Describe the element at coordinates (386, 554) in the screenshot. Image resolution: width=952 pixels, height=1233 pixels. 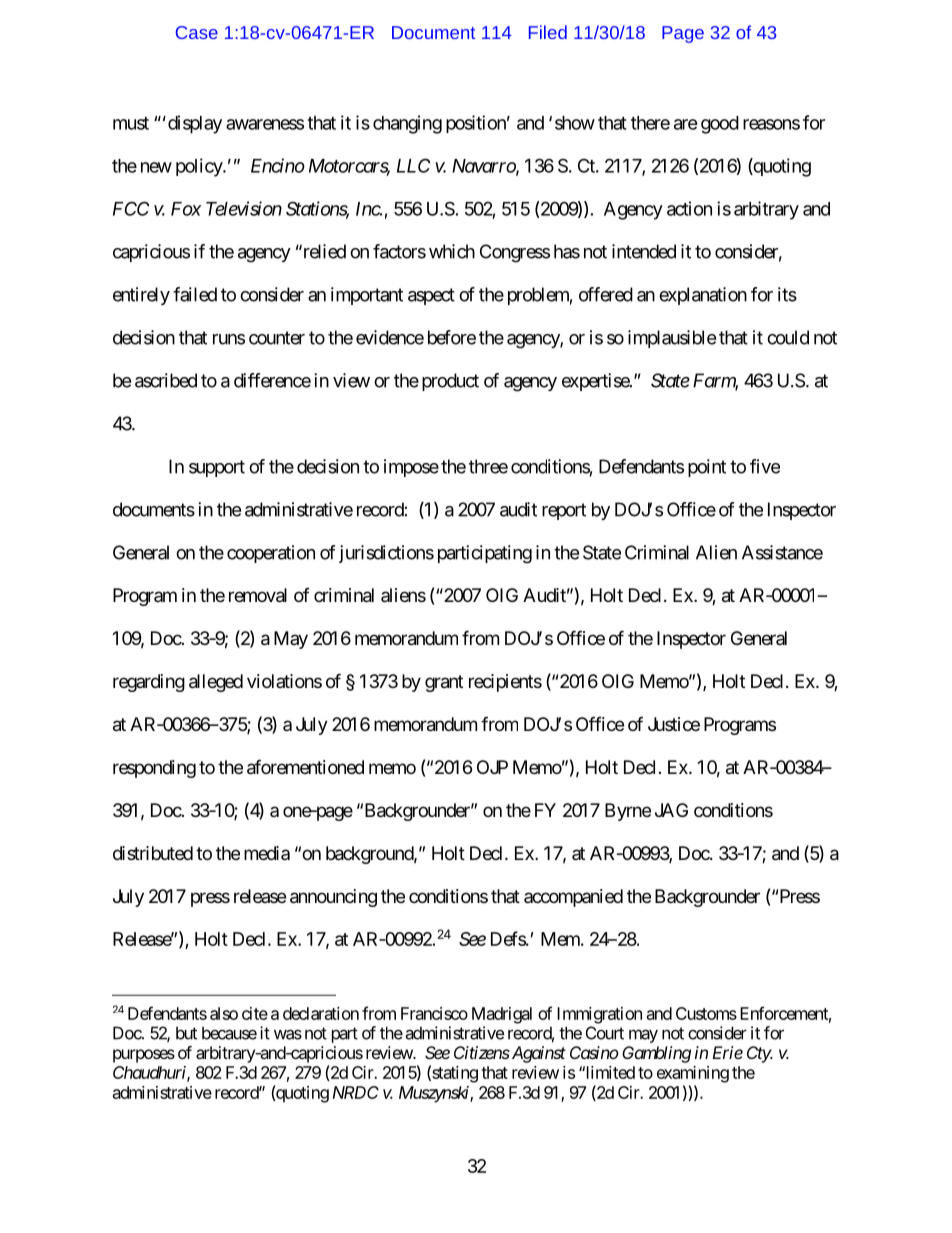
I see `jurisdictions` at that location.
